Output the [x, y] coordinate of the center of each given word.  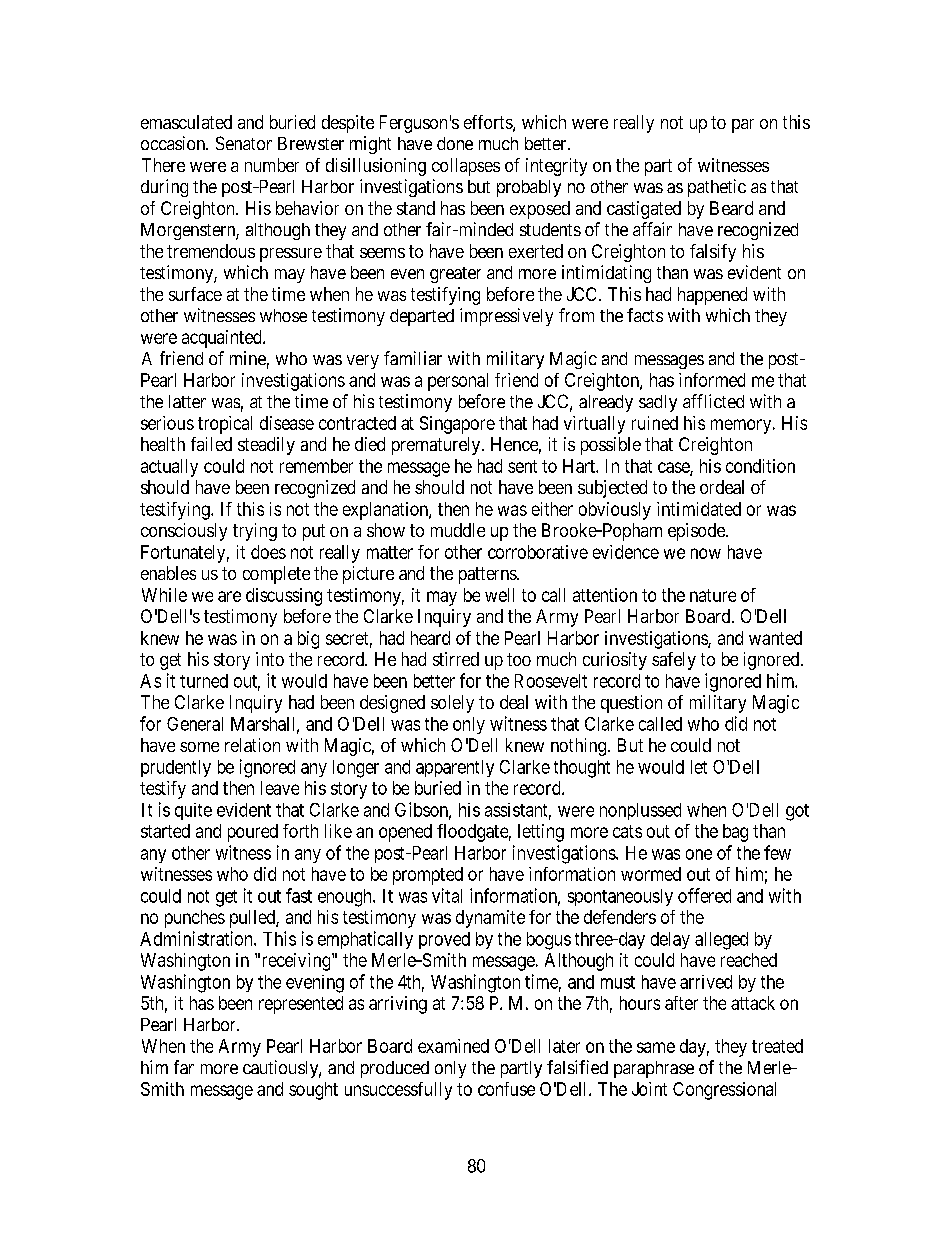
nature [713, 595]
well [499, 595]
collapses [466, 167]
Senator [244, 143]
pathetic [717, 188]
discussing [284, 597]
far [184, 1067]
